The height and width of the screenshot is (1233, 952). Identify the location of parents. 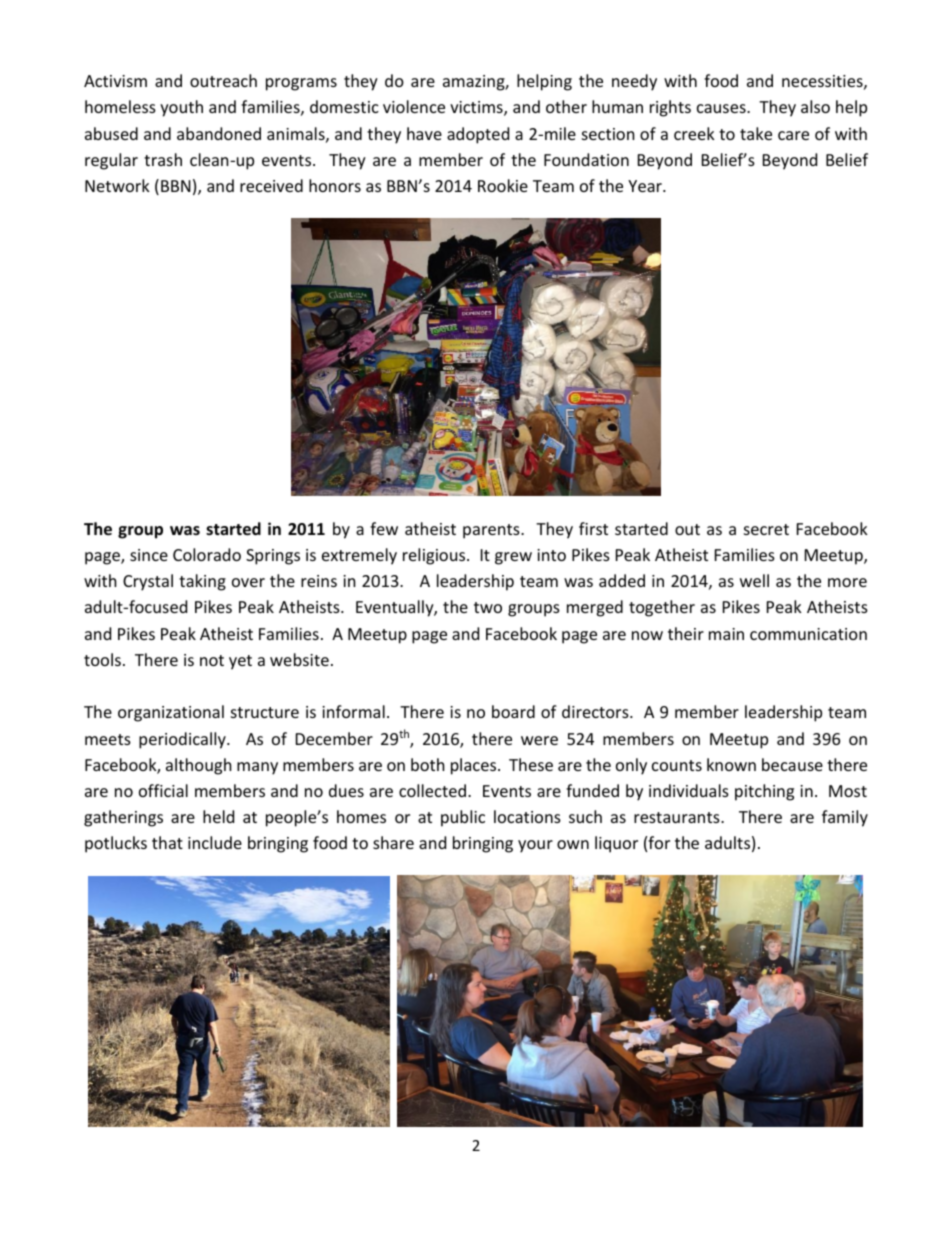
(492, 531).
